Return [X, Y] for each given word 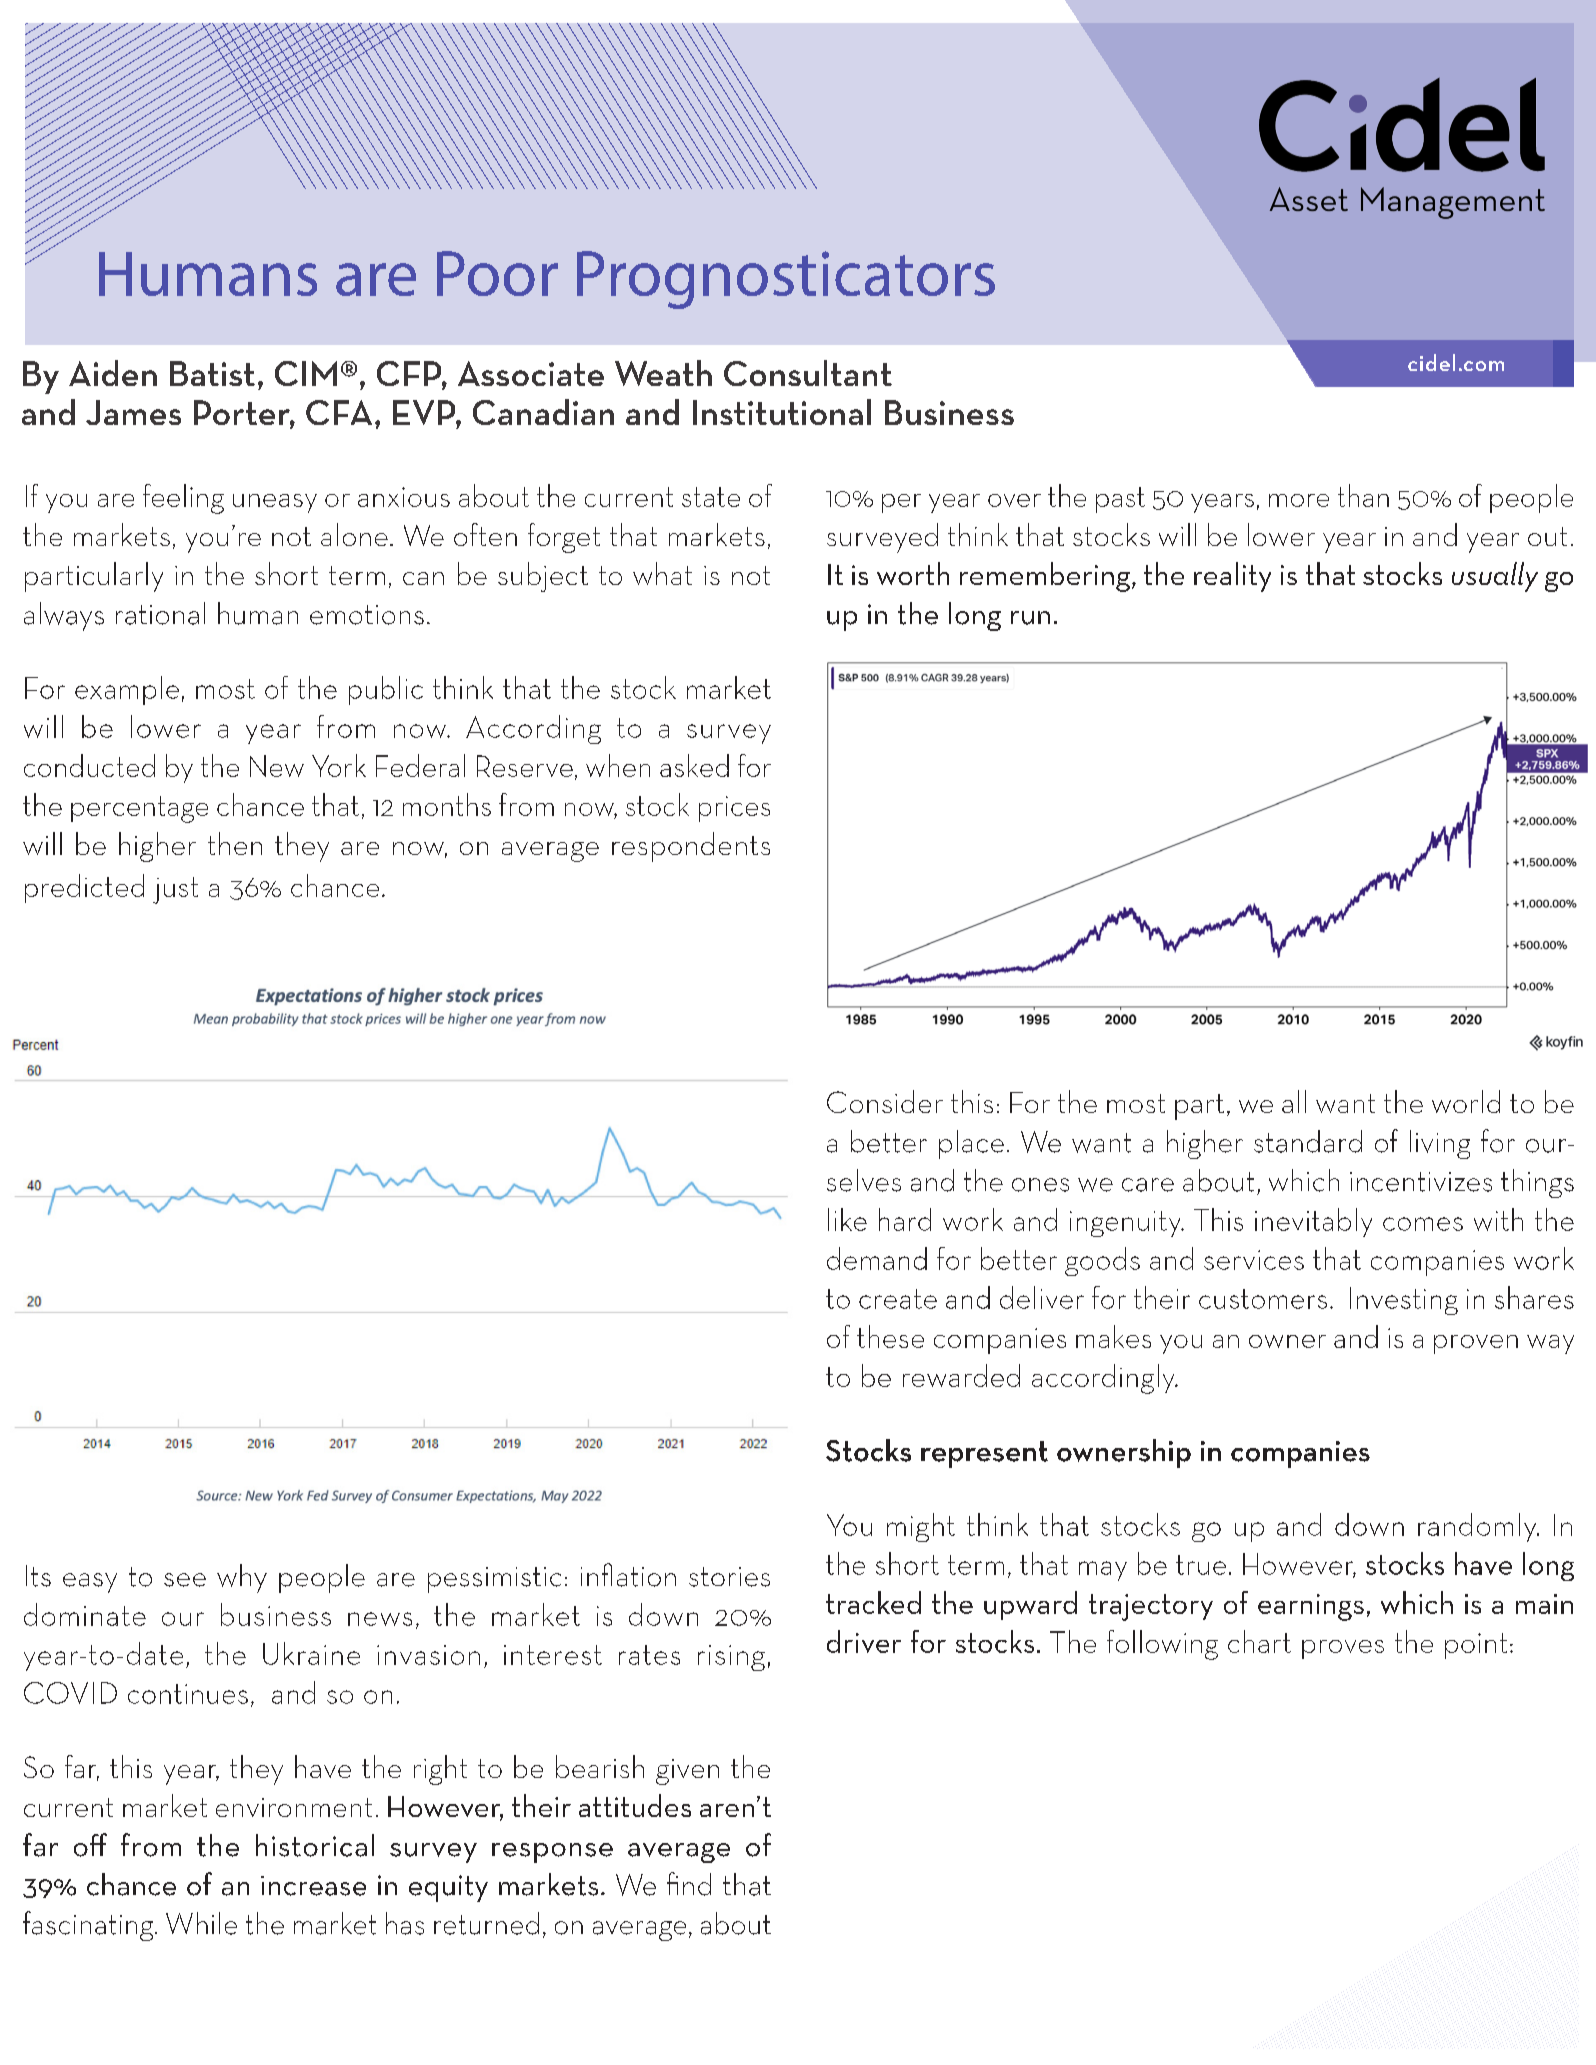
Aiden [113, 373]
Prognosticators [786, 280]
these [890, 1336]
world [1466, 1101]
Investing [1404, 1301]
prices [734, 809]
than [1363, 495]
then [235, 843]
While [201, 1923]
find [689, 1884]
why [242, 1578]
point [1476, 1646]
